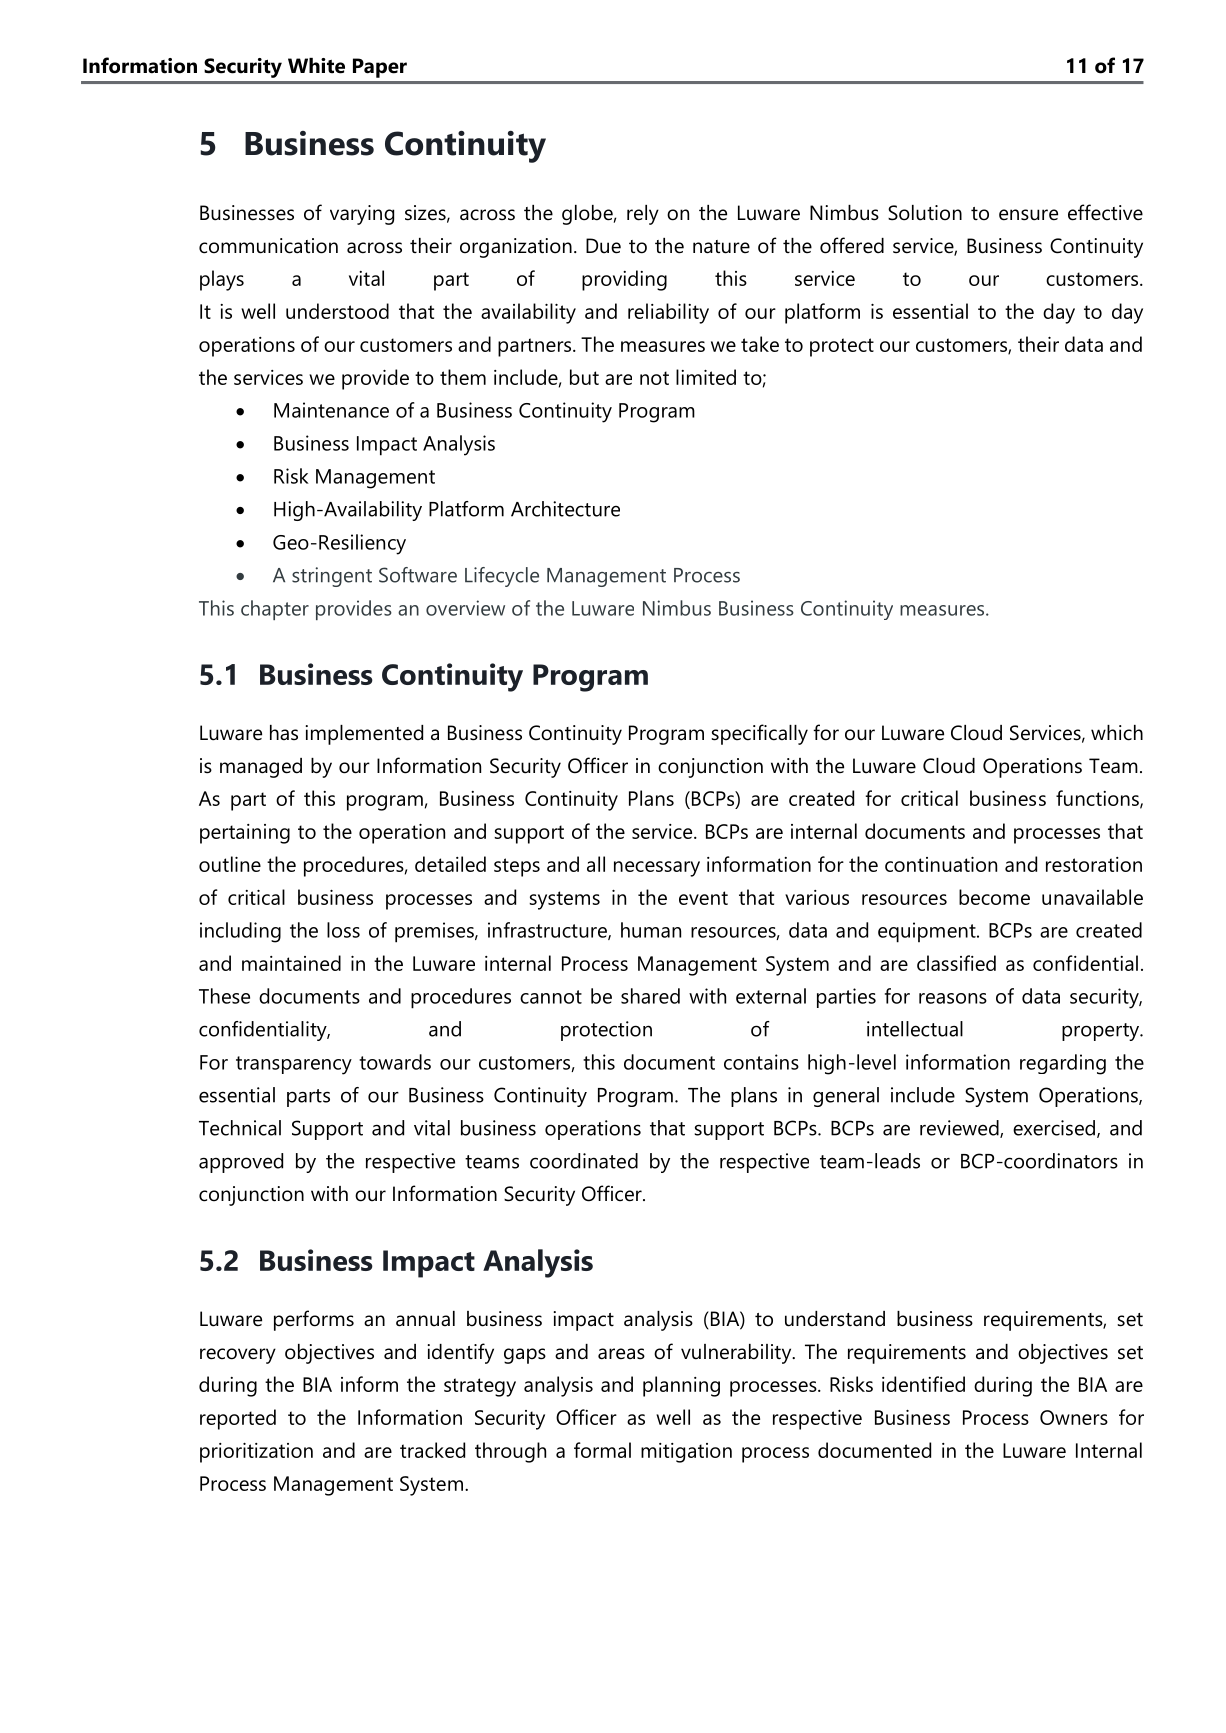 Image resolution: width=1226 pixels, height=1733 pixels. Describe the element at coordinates (364, 735) in the screenshot. I see `implemented` at that location.
